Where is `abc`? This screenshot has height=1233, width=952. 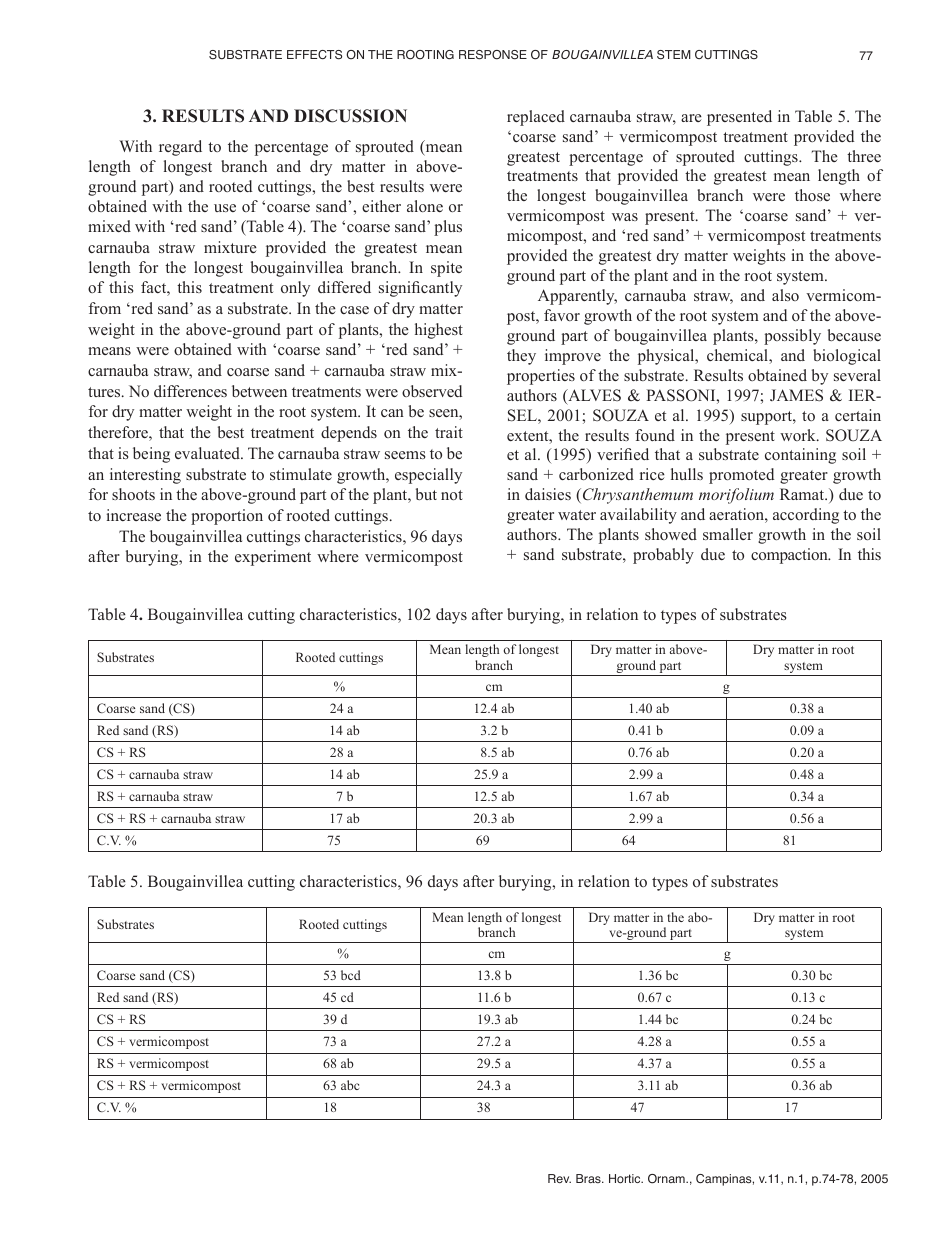 abc is located at coordinates (350, 1085).
